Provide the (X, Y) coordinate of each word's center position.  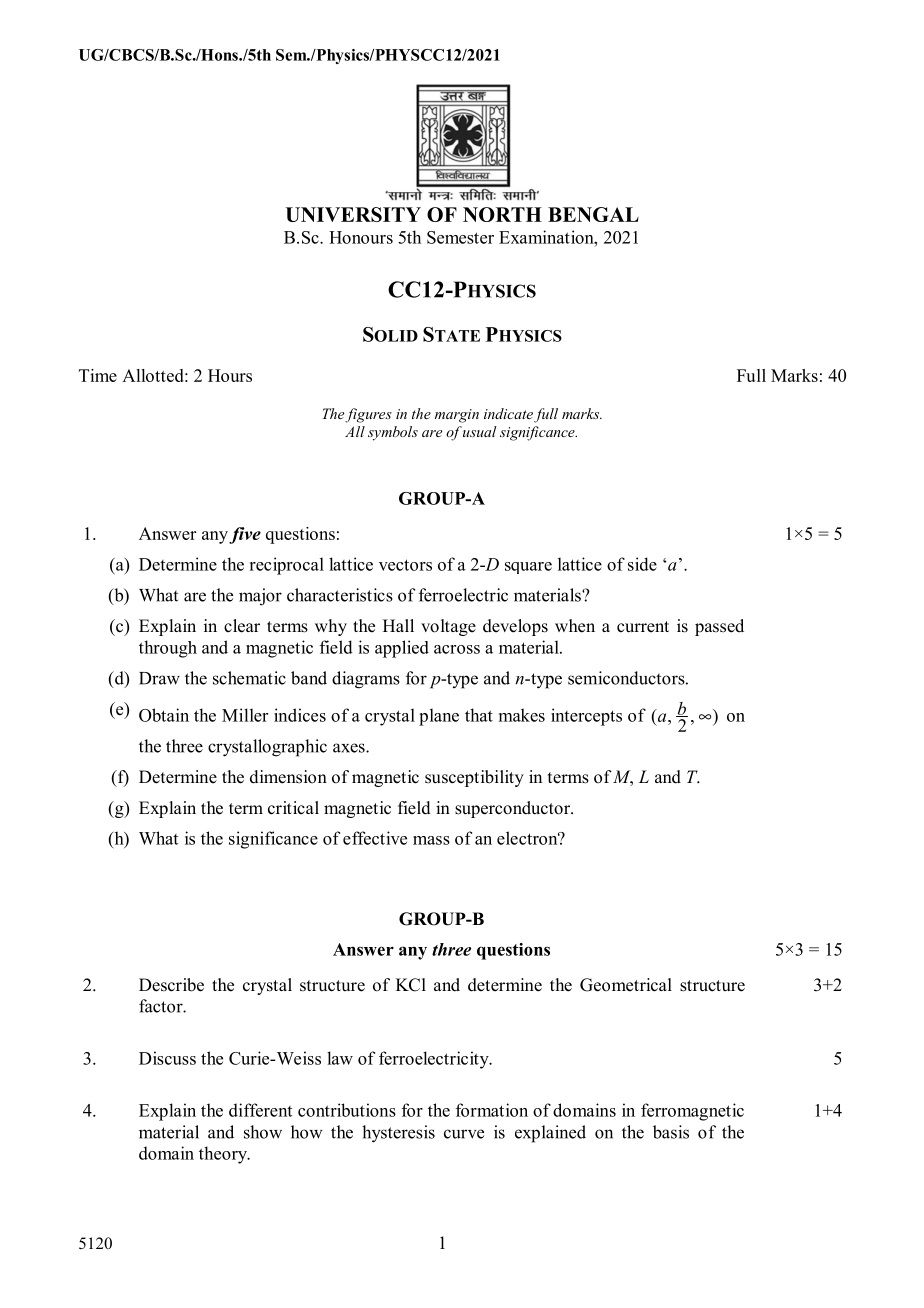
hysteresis (398, 1134)
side (642, 564)
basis (671, 1132)
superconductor (514, 809)
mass (431, 840)
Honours (361, 237)
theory (224, 1155)
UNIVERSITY (353, 214)
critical (293, 808)
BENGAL (593, 214)
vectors (405, 565)
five (245, 535)
